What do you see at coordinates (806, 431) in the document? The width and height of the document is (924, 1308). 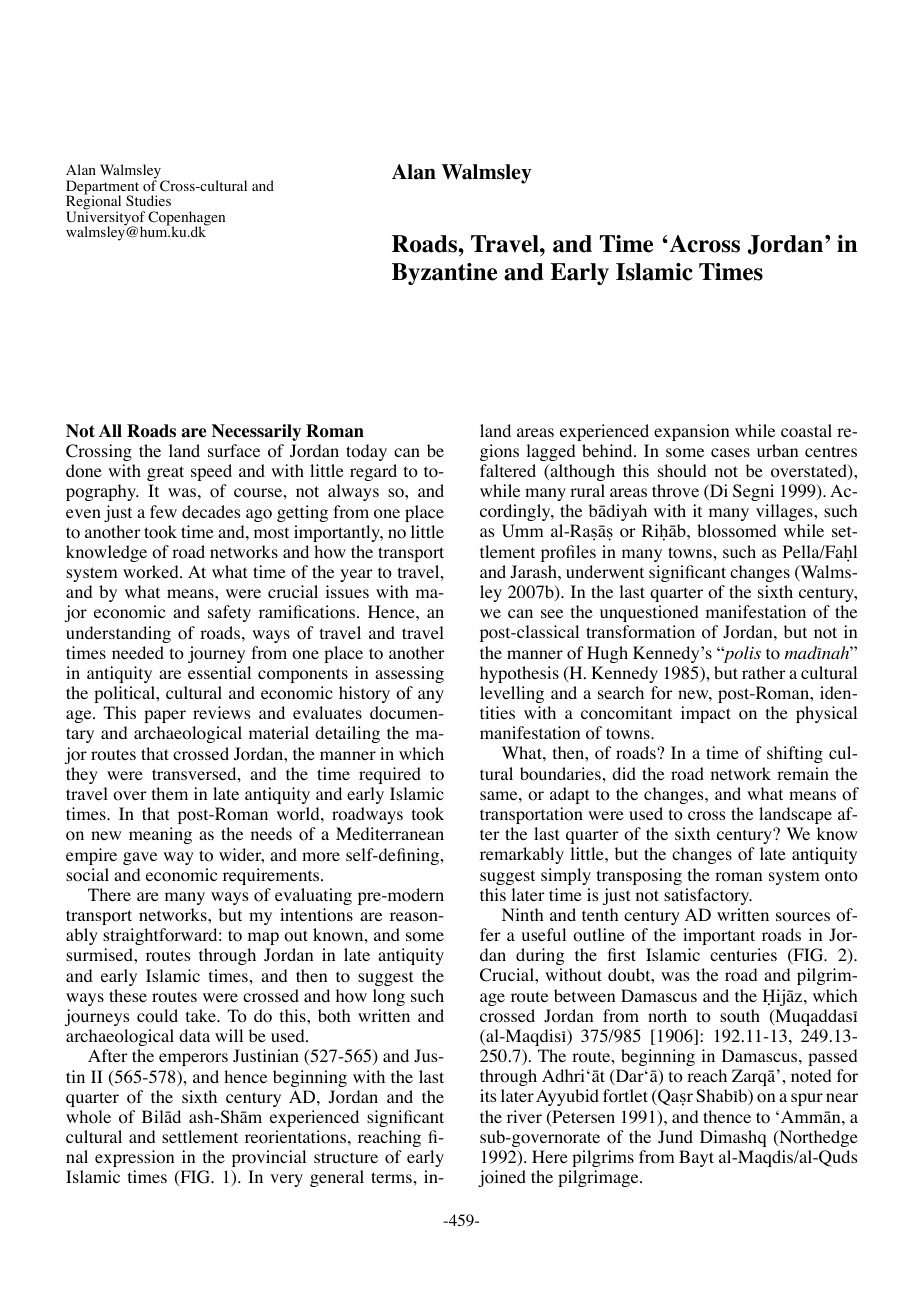 I see `coastal` at bounding box center [806, 431].
